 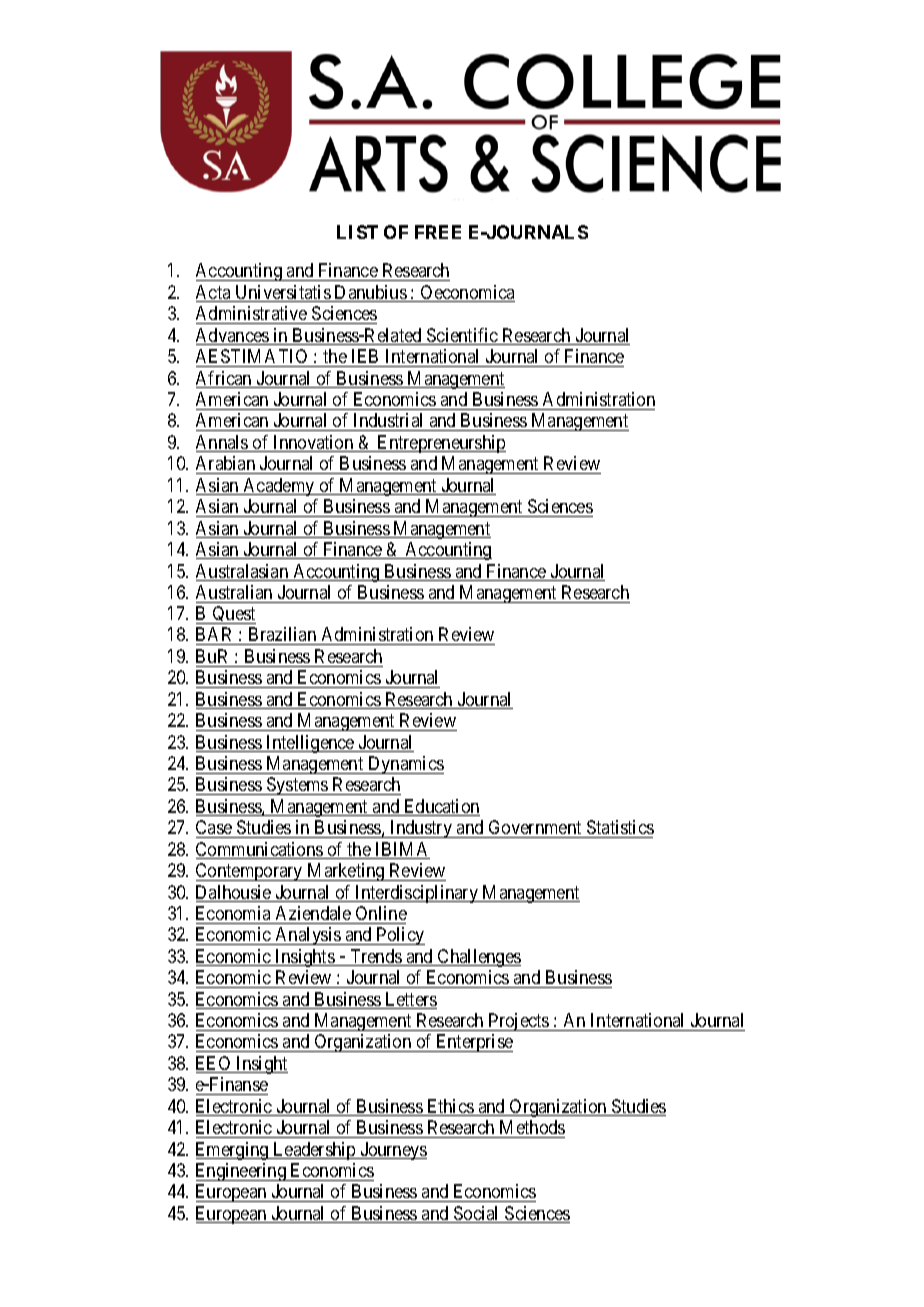 What do you see at coordinates (279, 487) in the document?
I see `Academy` at bounding box center [279, 487].
